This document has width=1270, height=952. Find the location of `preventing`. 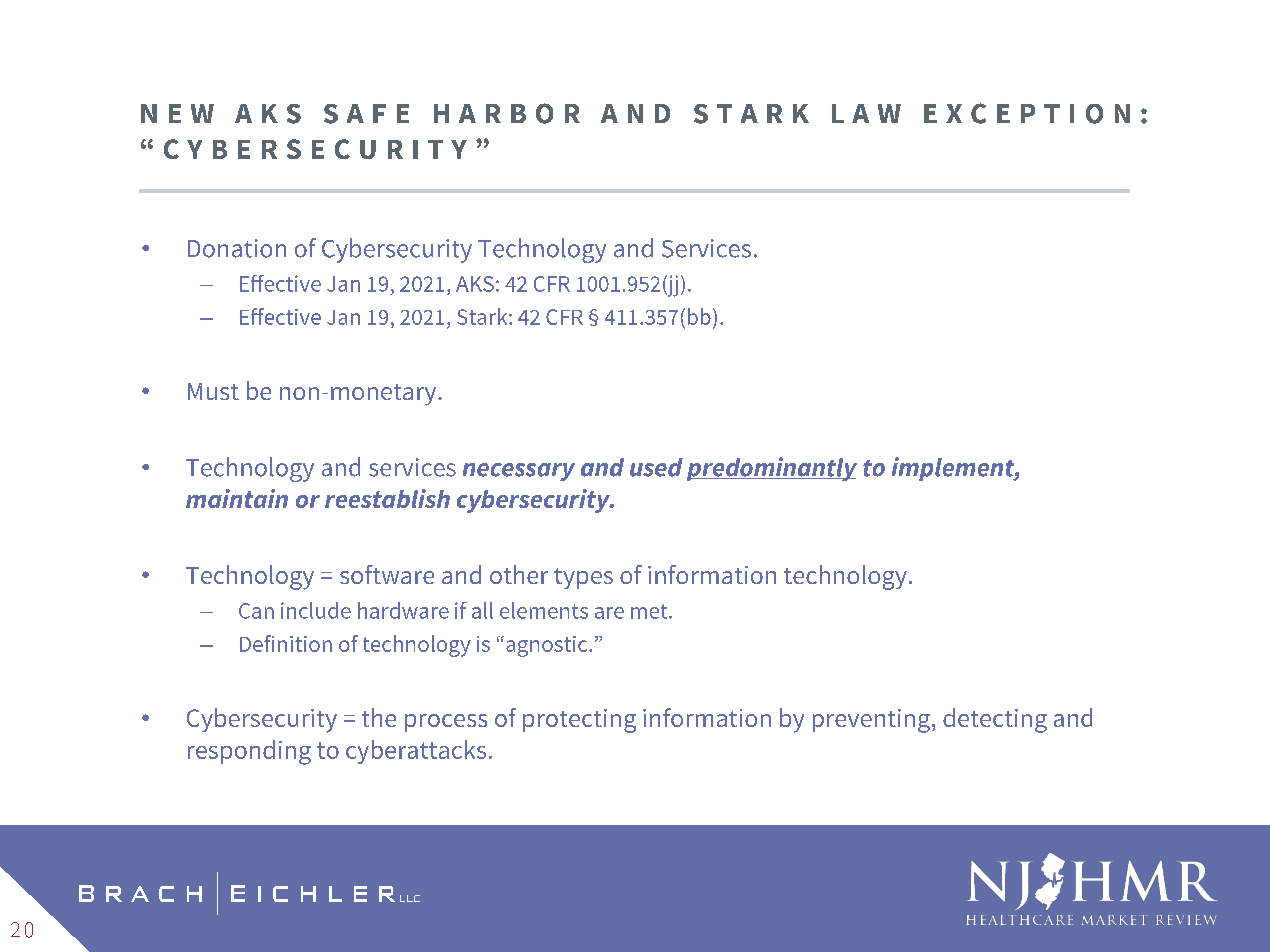

preventing is located at coordinates (873, 721).
